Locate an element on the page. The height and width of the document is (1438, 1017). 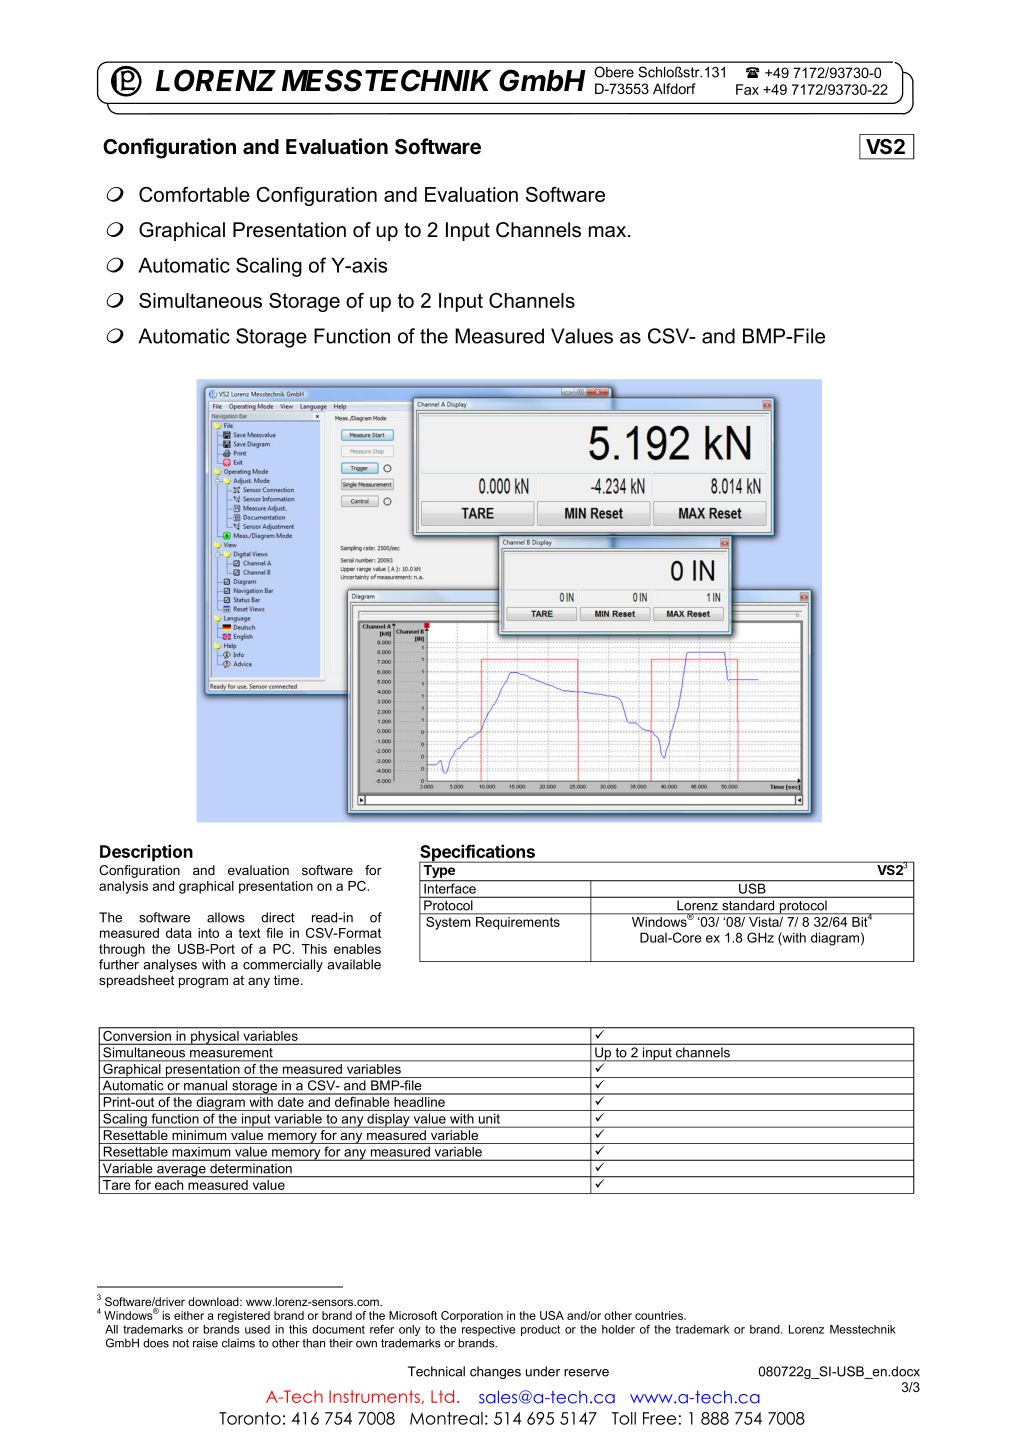
Description is located at coordinates (146, 853).
